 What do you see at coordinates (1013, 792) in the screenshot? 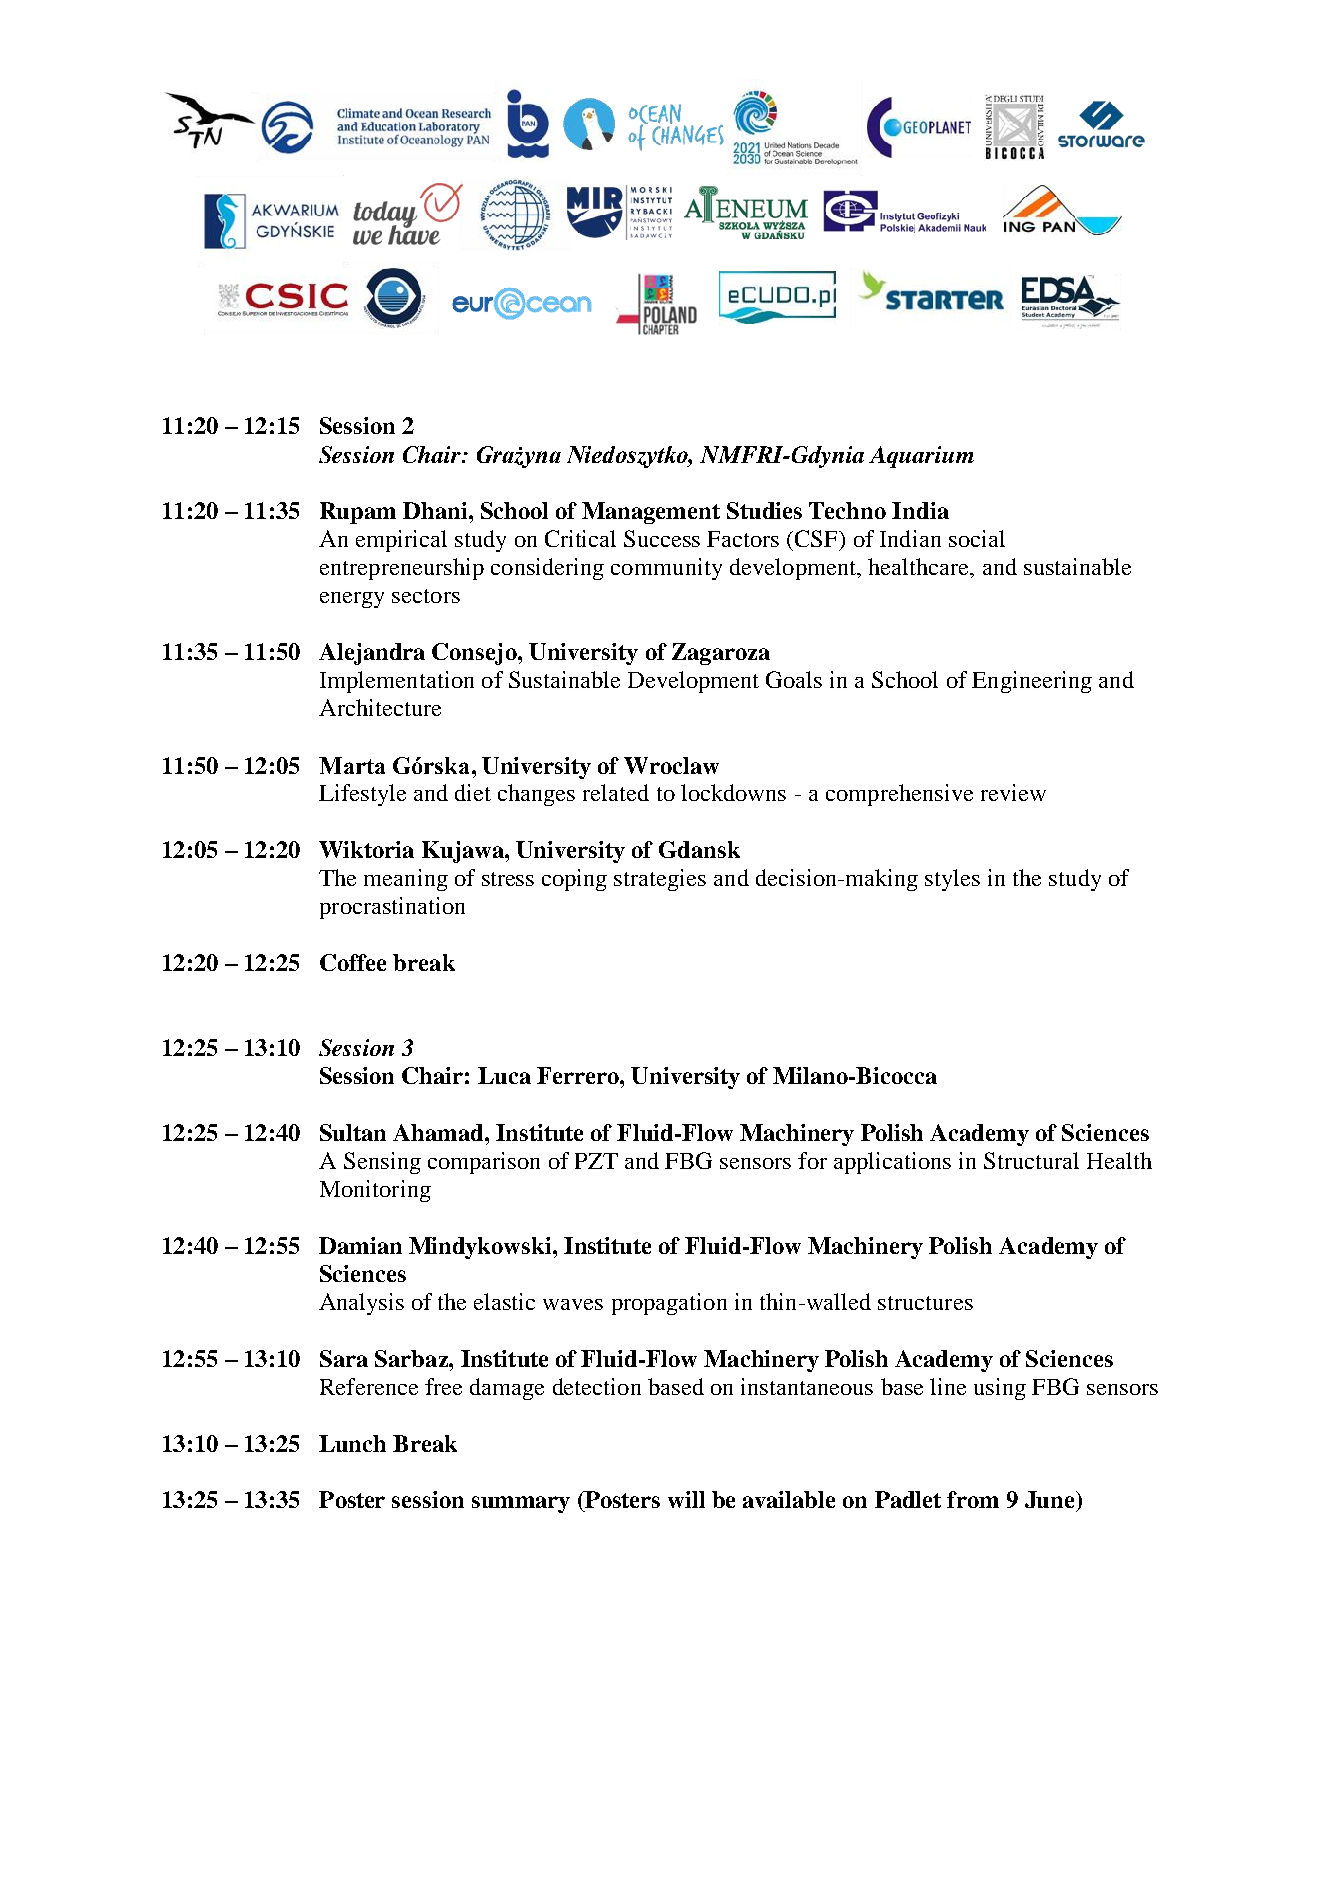
I see `review` at bounding box center [1013, 792].
